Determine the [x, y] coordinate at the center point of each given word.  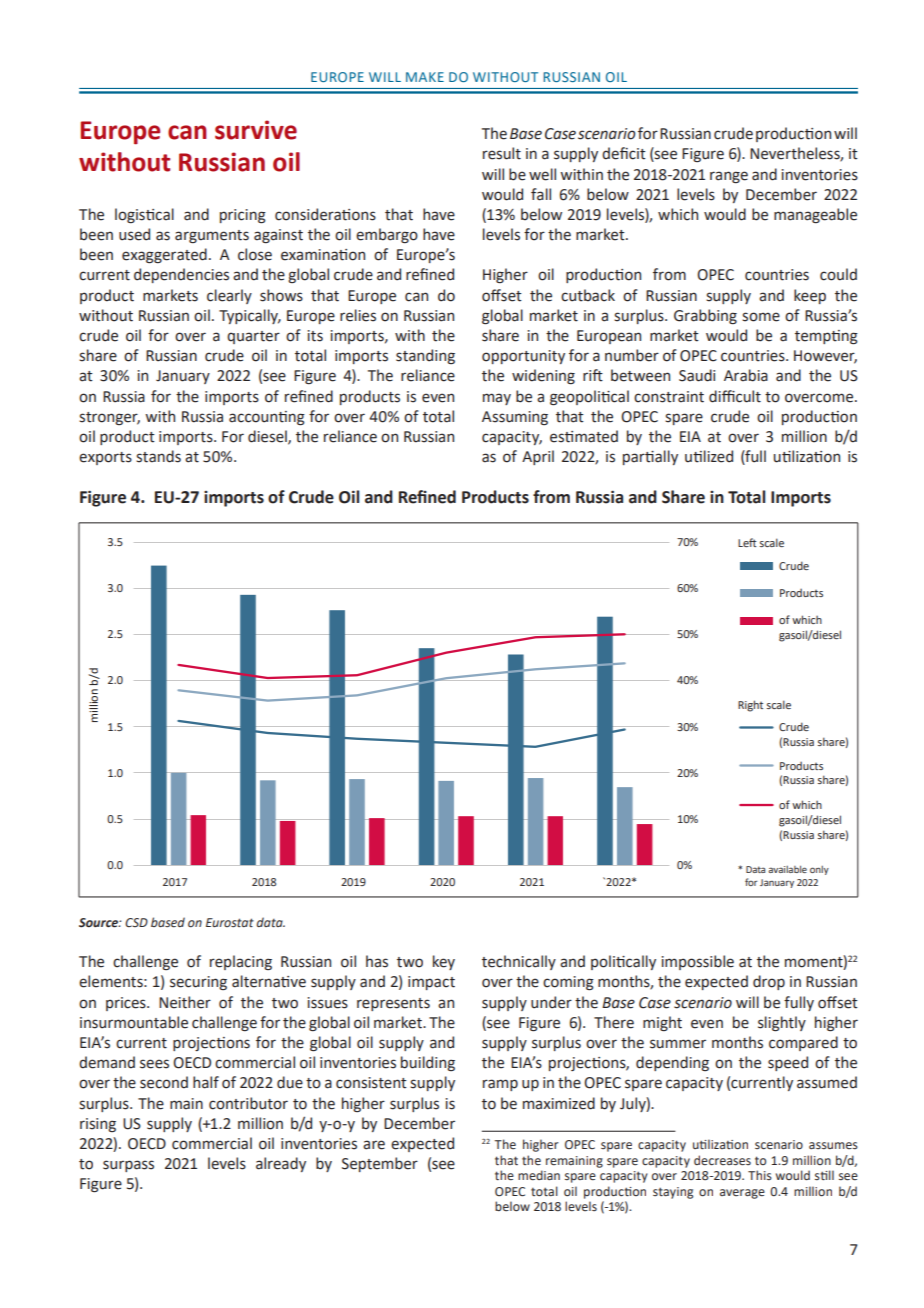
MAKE [425, 77]
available [787, 869]
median [539, 1175]
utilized [709, 456]
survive [256, 130]
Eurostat [230, 922]
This [760, 1175]
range [729, 177]
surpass [128, 1166]
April [538, 457]
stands [158, 456]
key [444, 962]
